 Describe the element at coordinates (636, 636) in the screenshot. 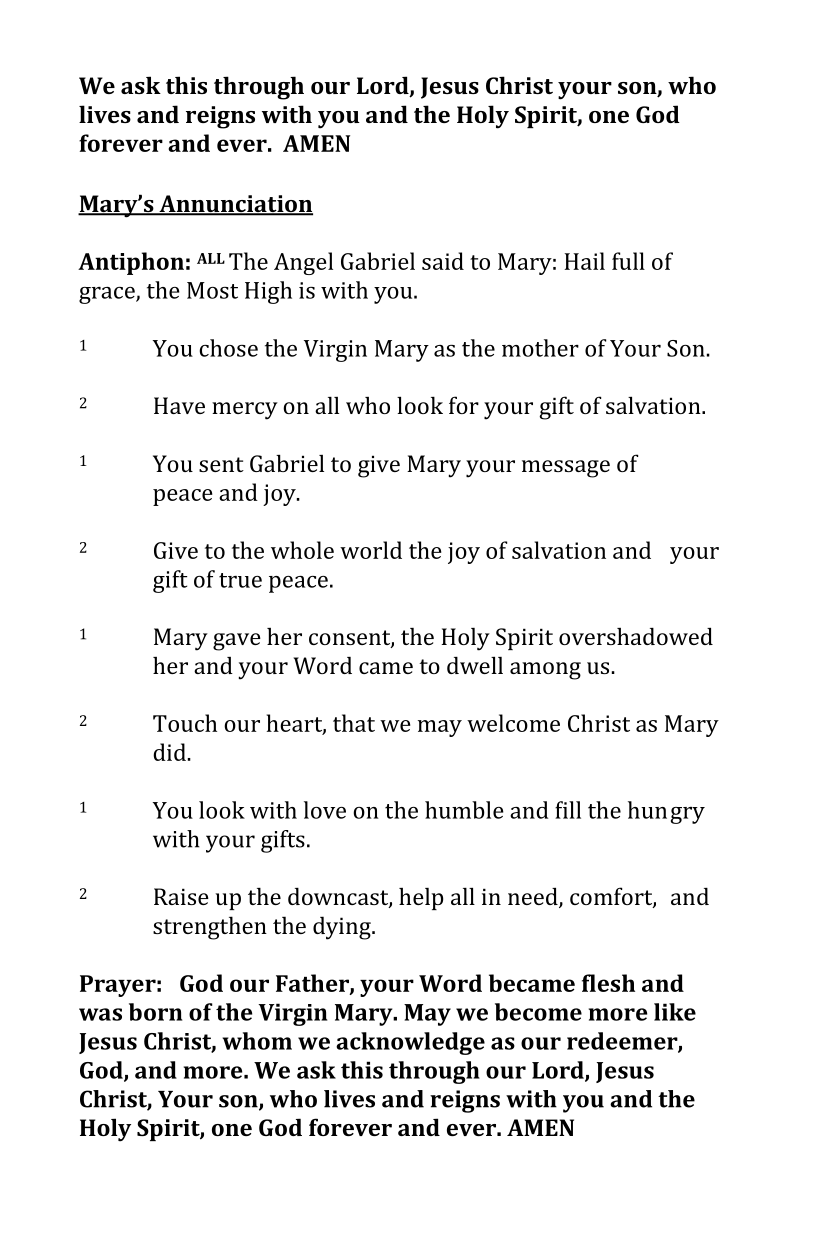

I see `overshadowed` at that location.
